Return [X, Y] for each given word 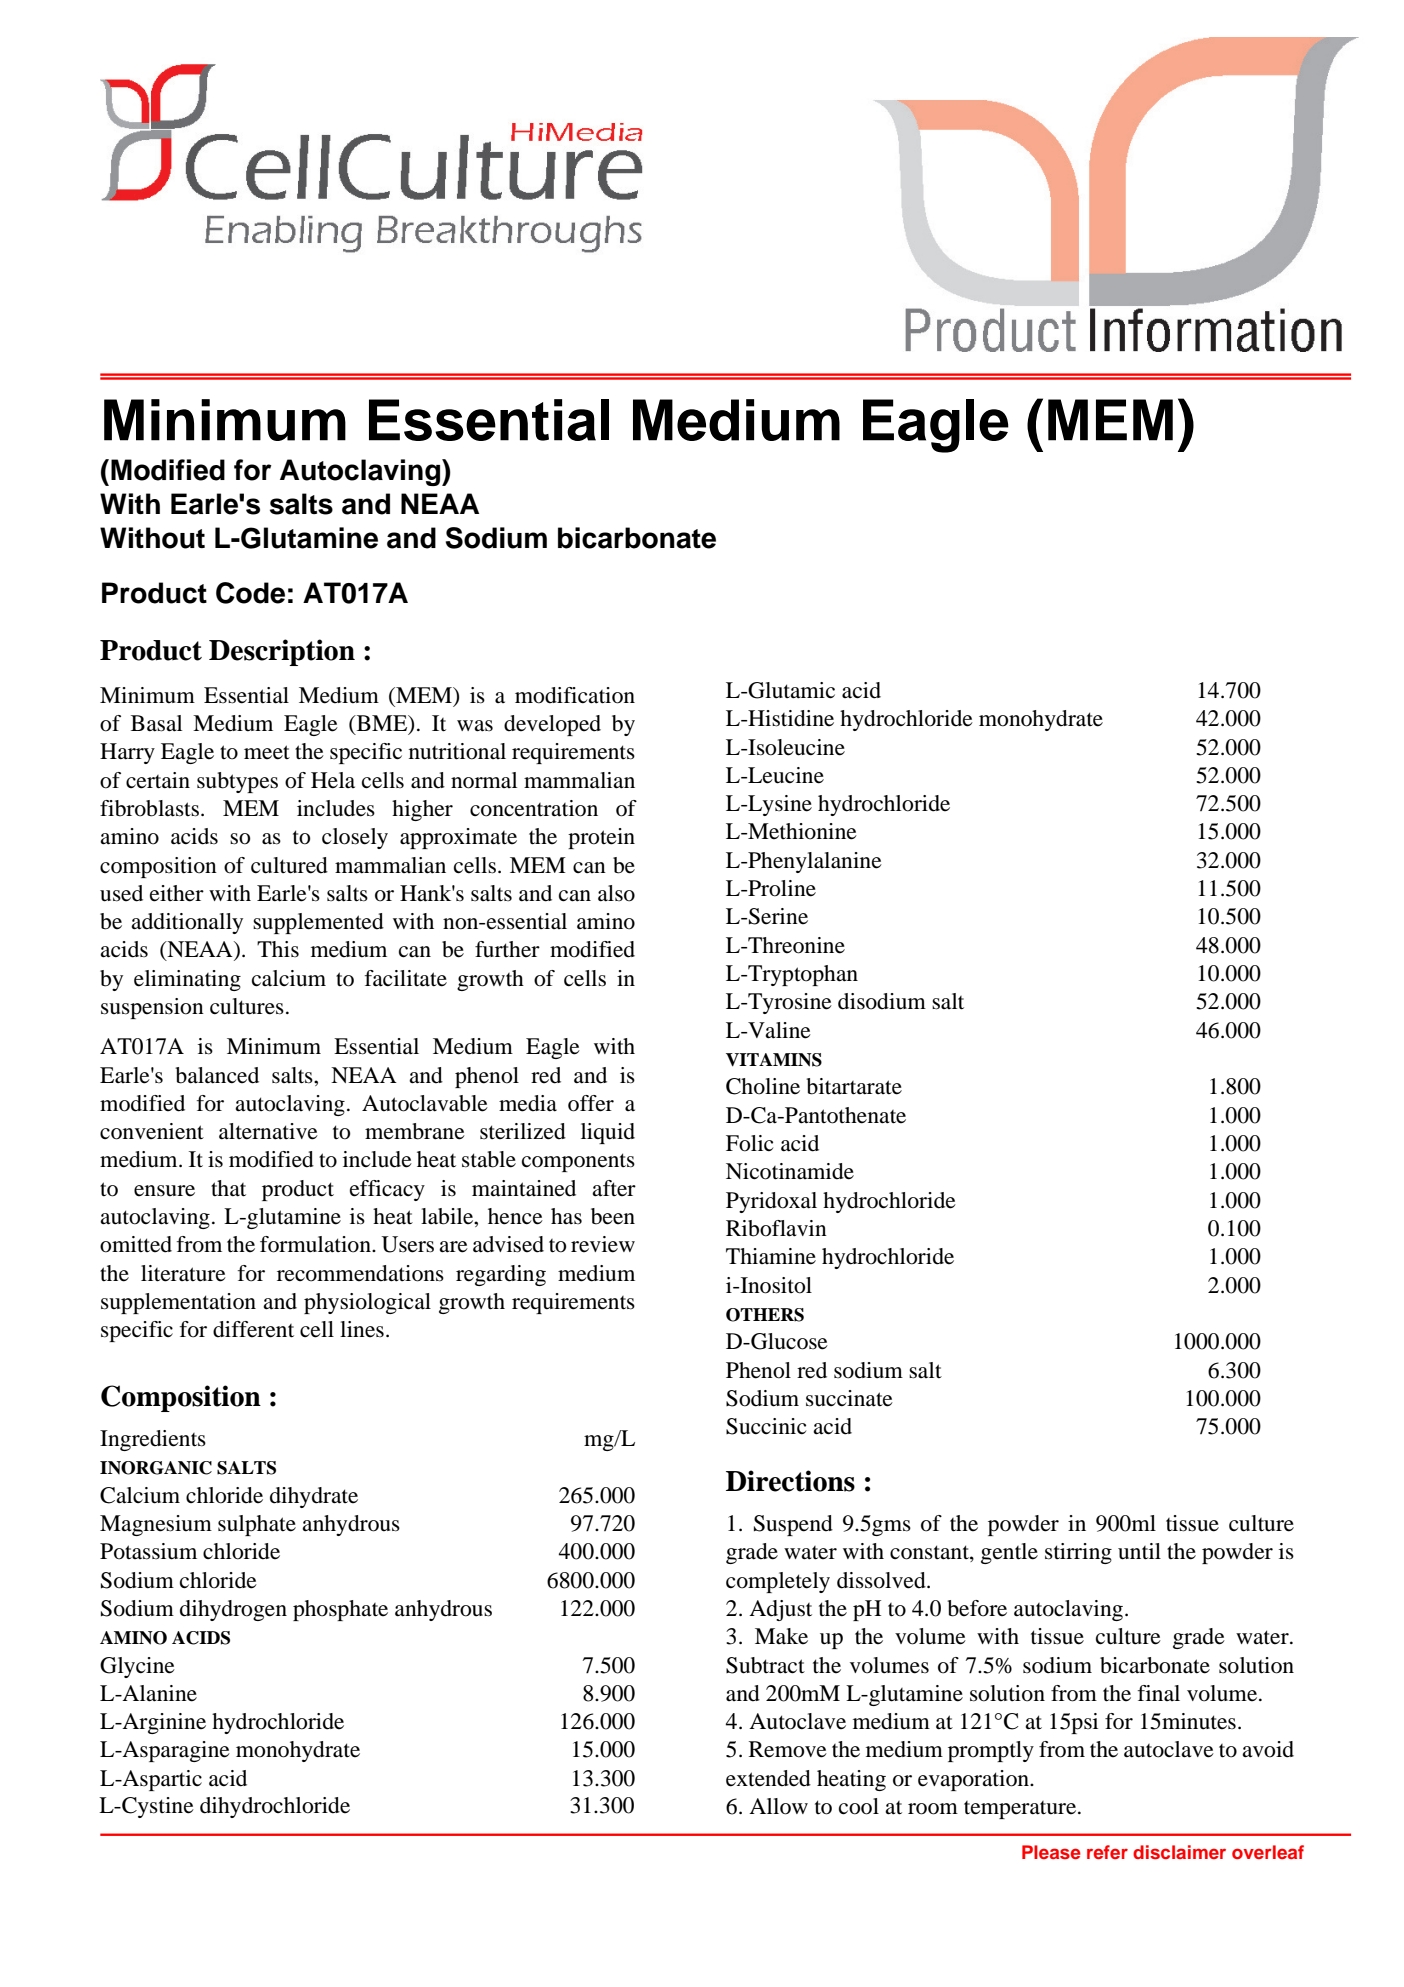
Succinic [766, 1426]
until [1139, 1551]
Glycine [137, 1667]
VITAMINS [774, 1060]
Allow [778, 1806]
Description [282, 652]
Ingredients [153, 1440]
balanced [217, 1075]
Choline [763, 1086]
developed [552, 725]
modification [575, 695]
